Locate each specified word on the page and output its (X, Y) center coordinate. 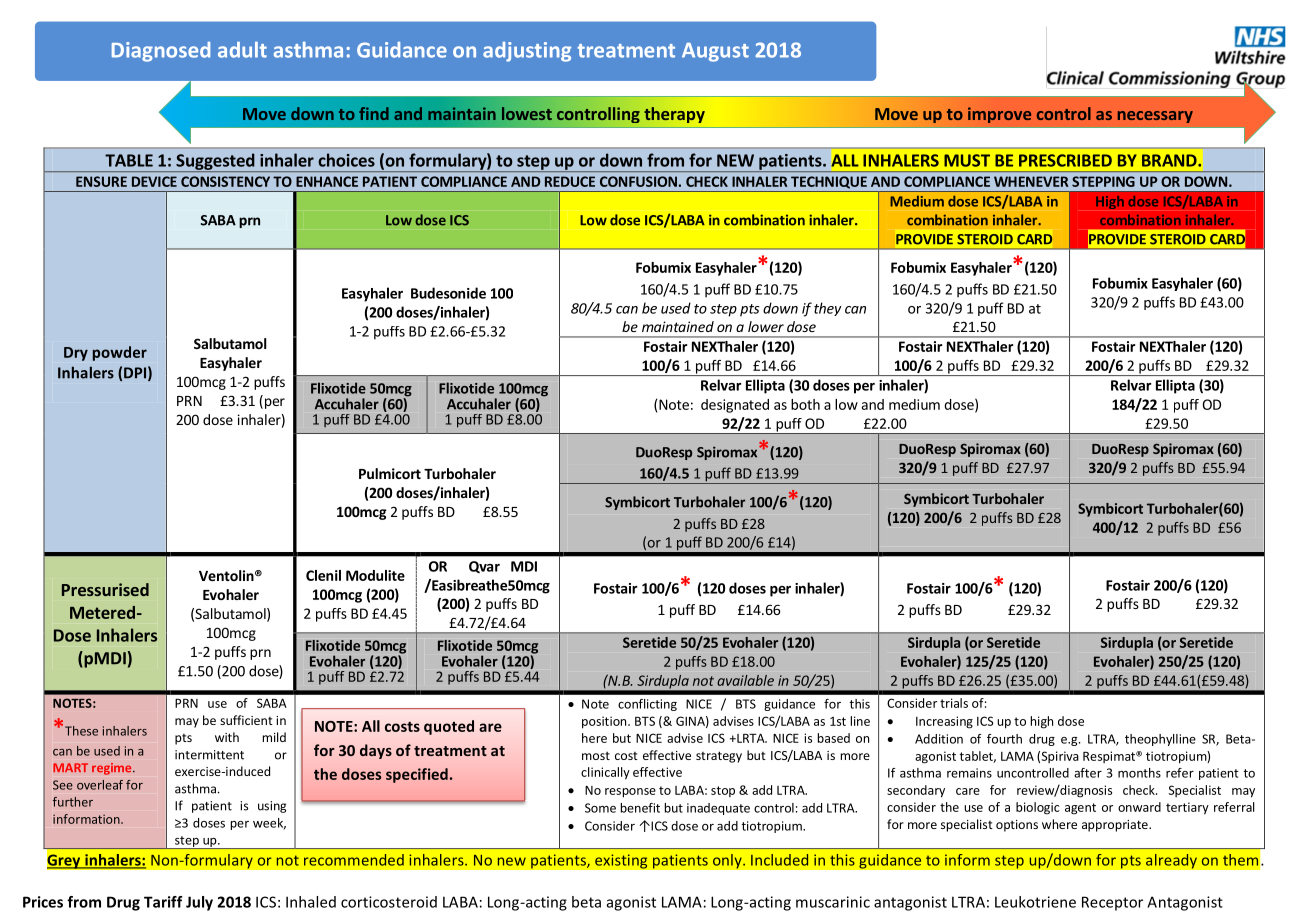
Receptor (1112, 903)
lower (766, 326)
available (745, 680)
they (827, 309)
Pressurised (105, 589)
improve (999, 115)
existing (621, 861)
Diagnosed (161, 52)
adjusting (527, 52)
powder (120, 353)
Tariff (163, 902)
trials (954, 703)
